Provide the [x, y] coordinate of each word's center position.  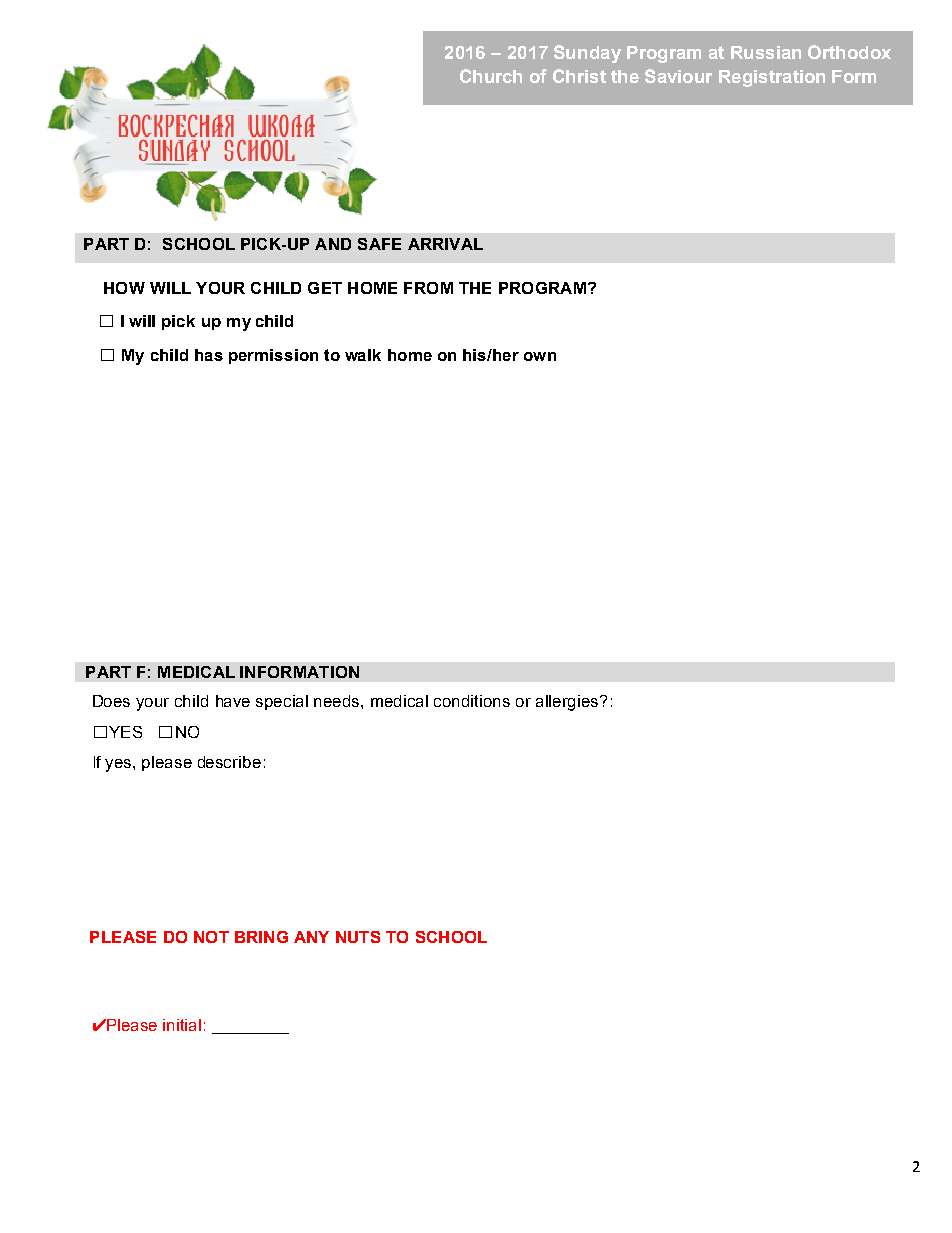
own [540, 356]
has [209, 355]
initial [182, 1025]
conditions [472, 701]
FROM [428, 288]
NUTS [358, 937]
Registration [772, 78]
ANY [311, 937]
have [233, 701]
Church [491, 76]
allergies [568, 703]
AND [333, 244]
